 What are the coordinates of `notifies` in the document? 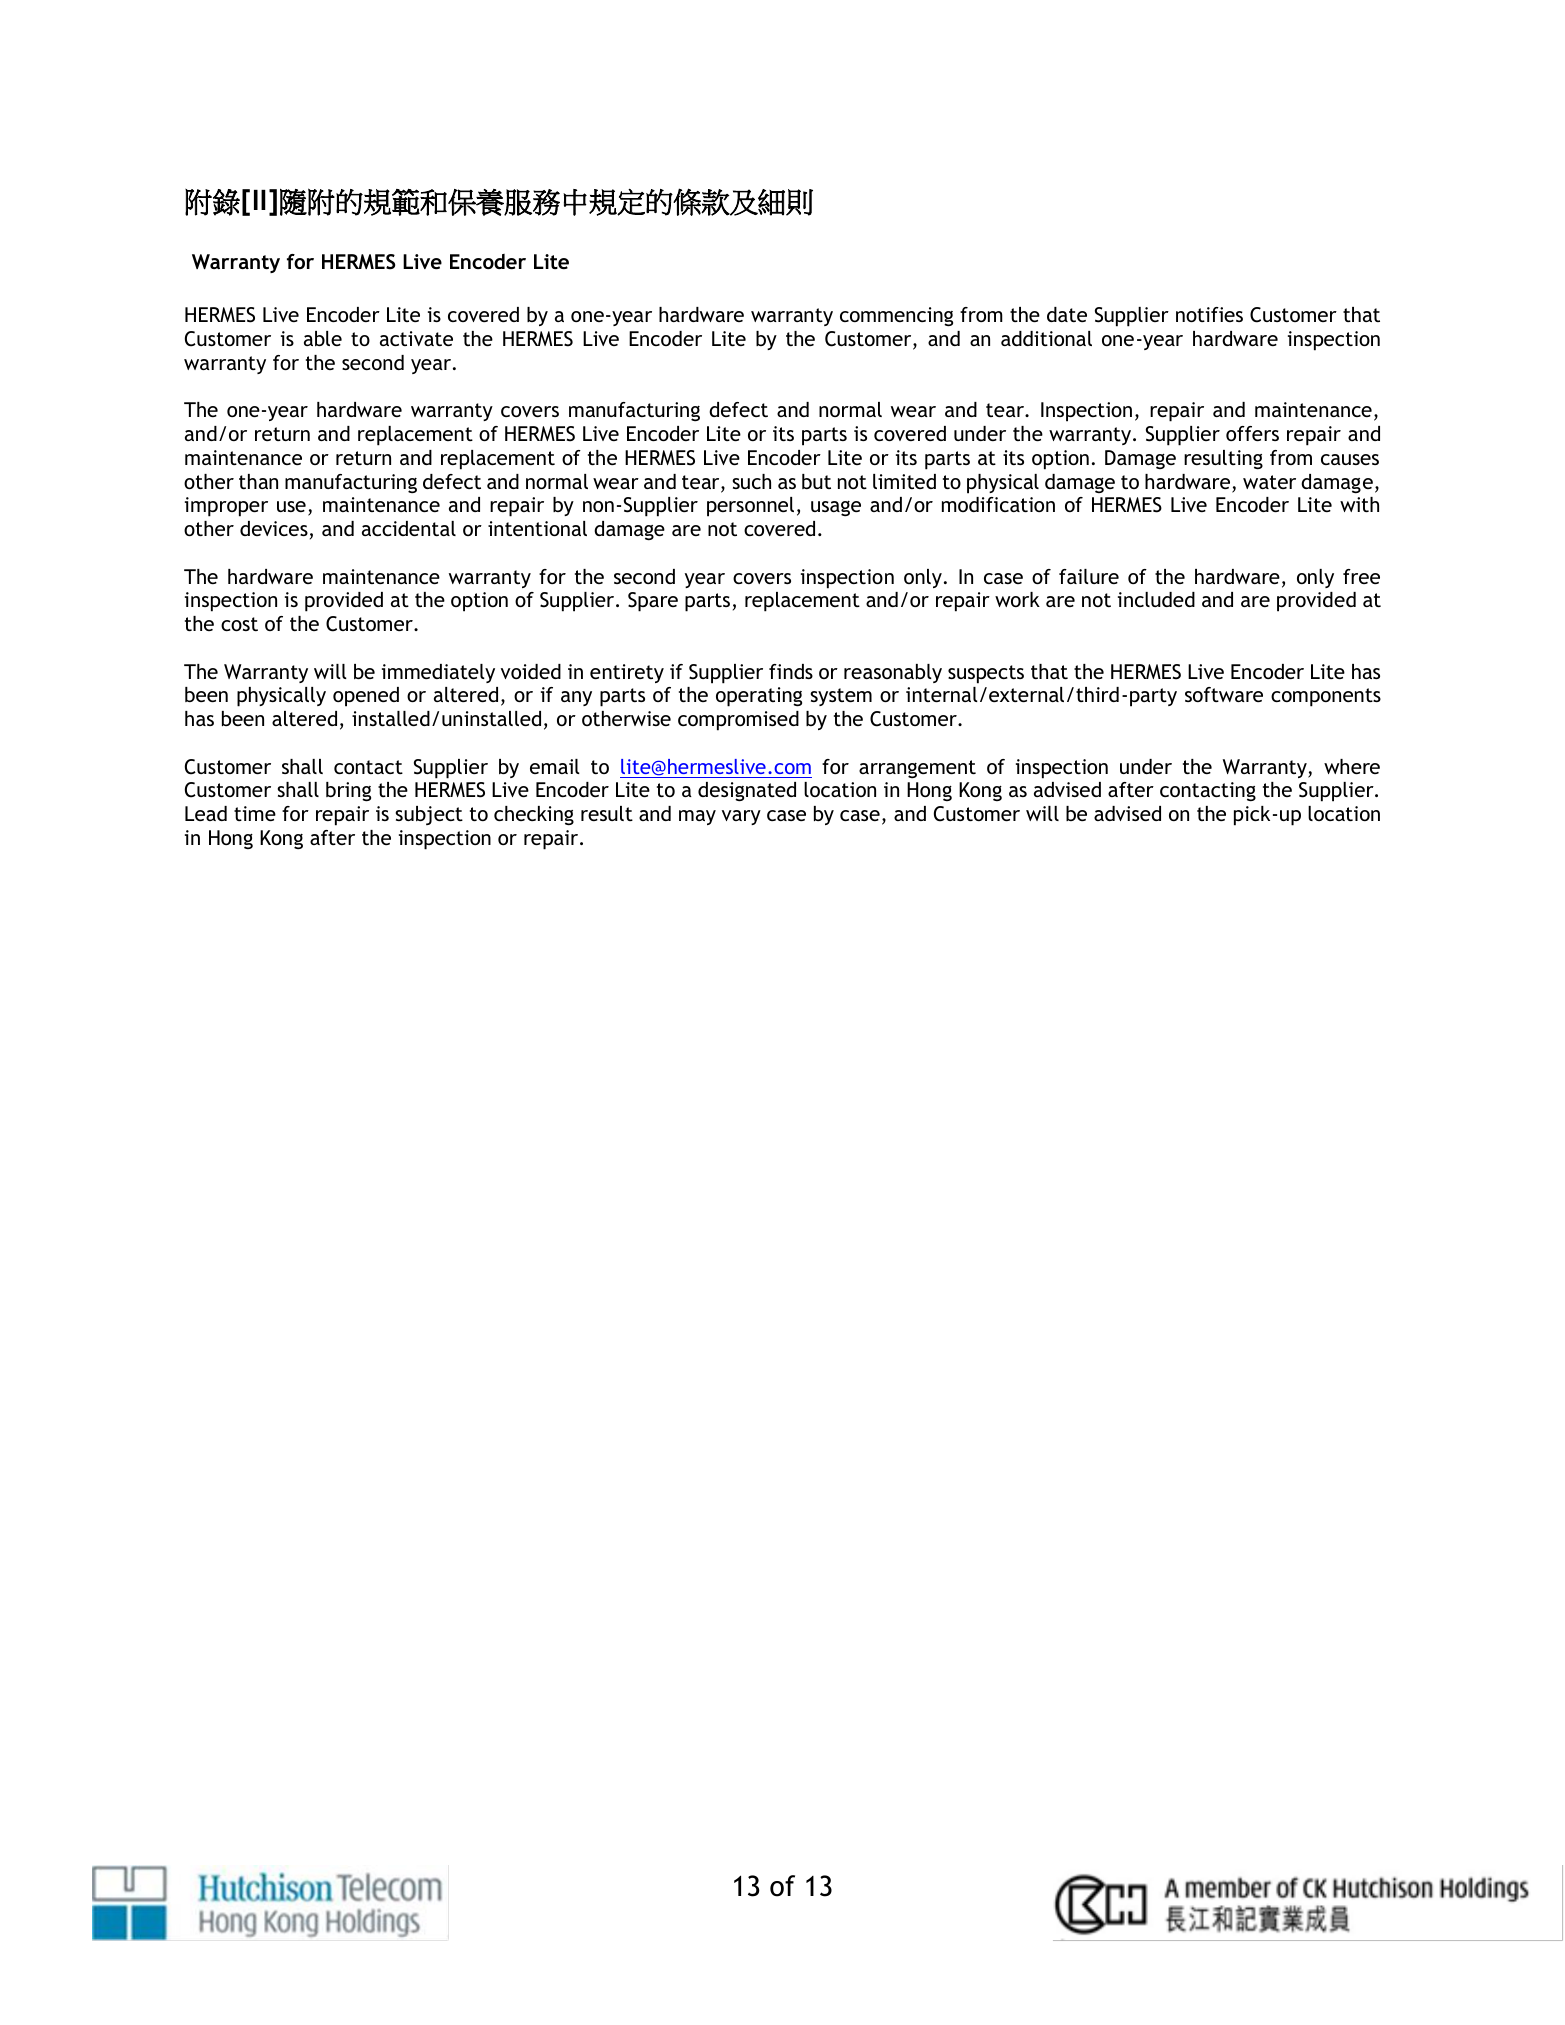 It's located at (1209, 314).
